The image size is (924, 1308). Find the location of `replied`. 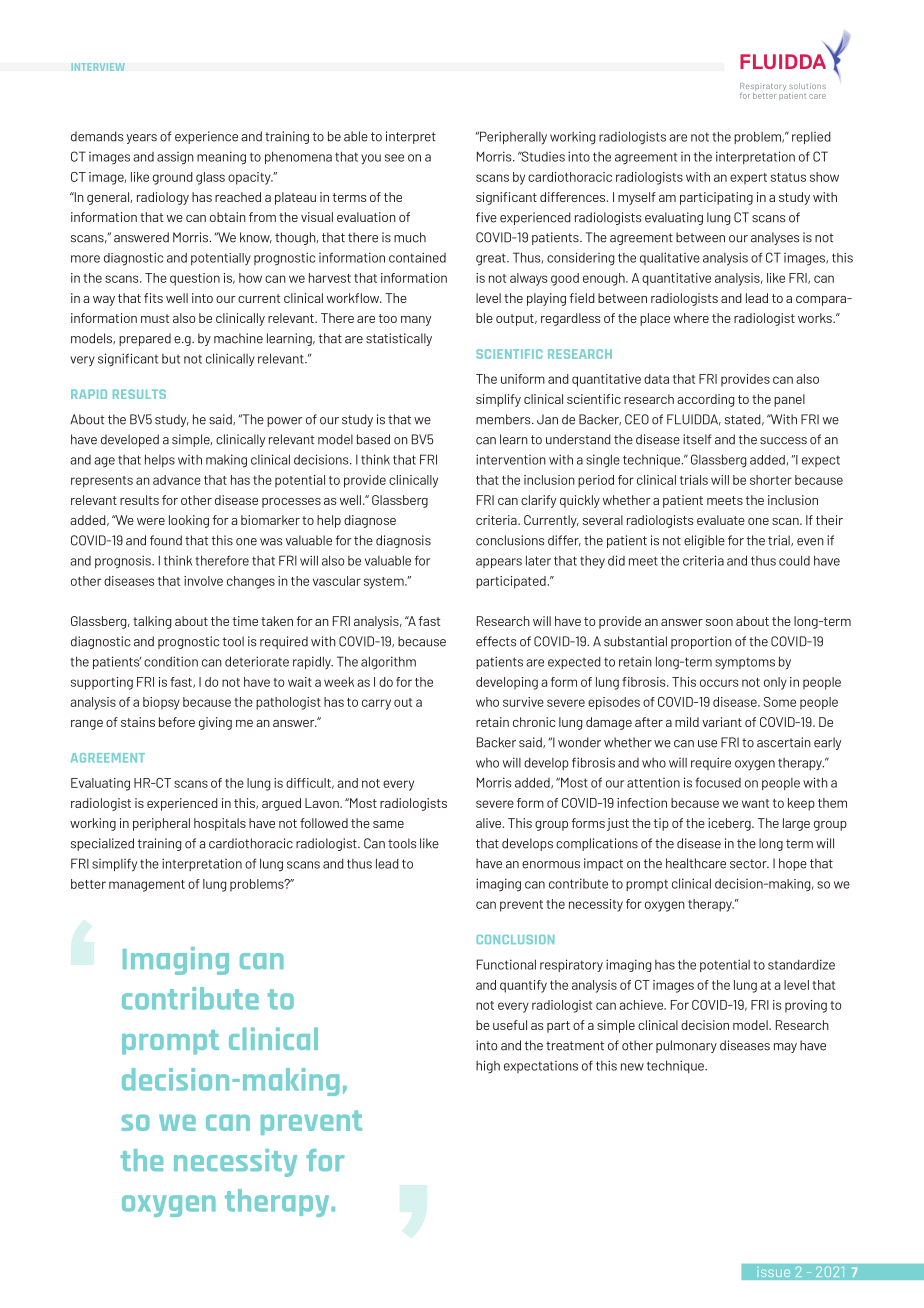

replied is located at coordinates (811, 138).
